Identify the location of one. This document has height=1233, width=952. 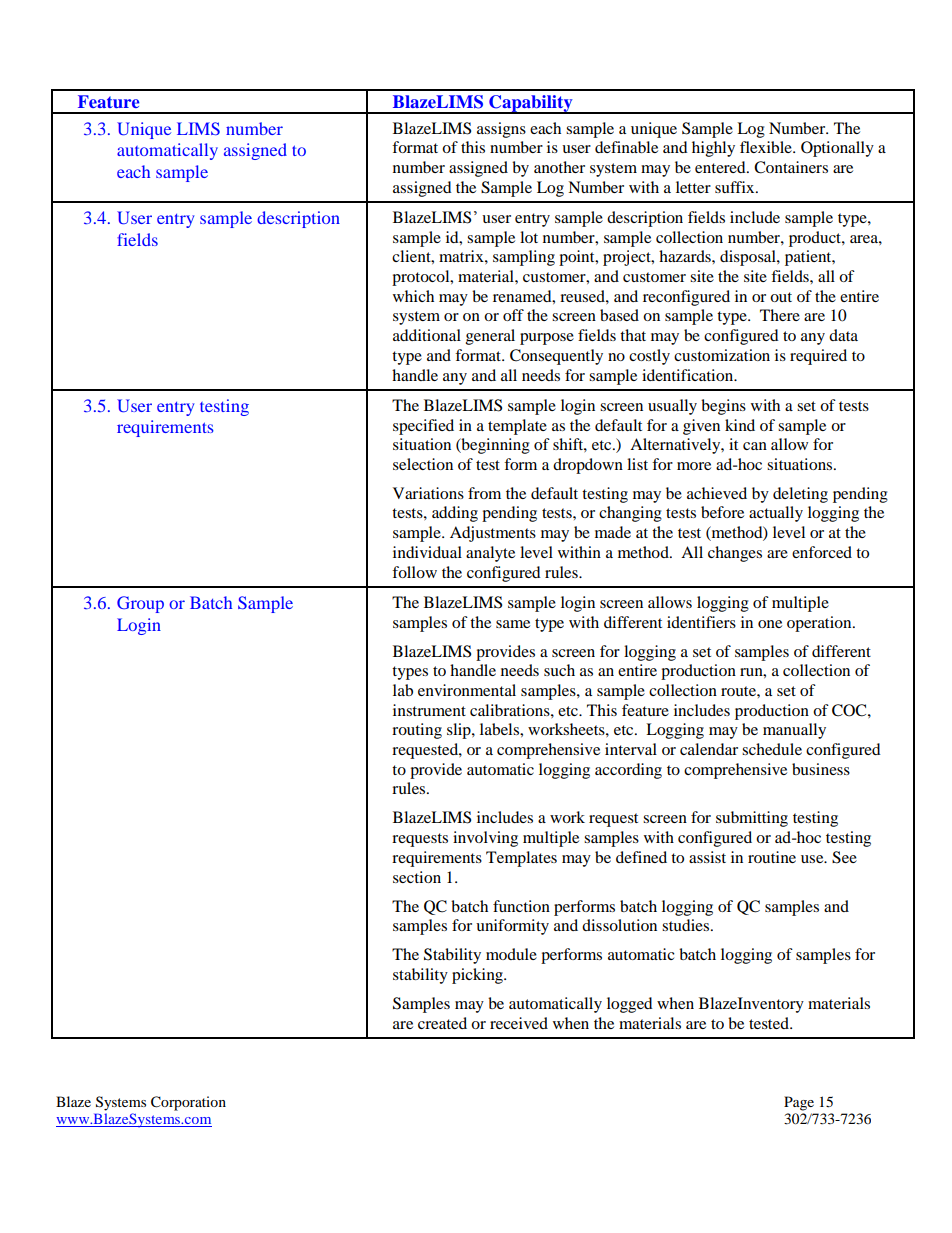
(770, 624).
